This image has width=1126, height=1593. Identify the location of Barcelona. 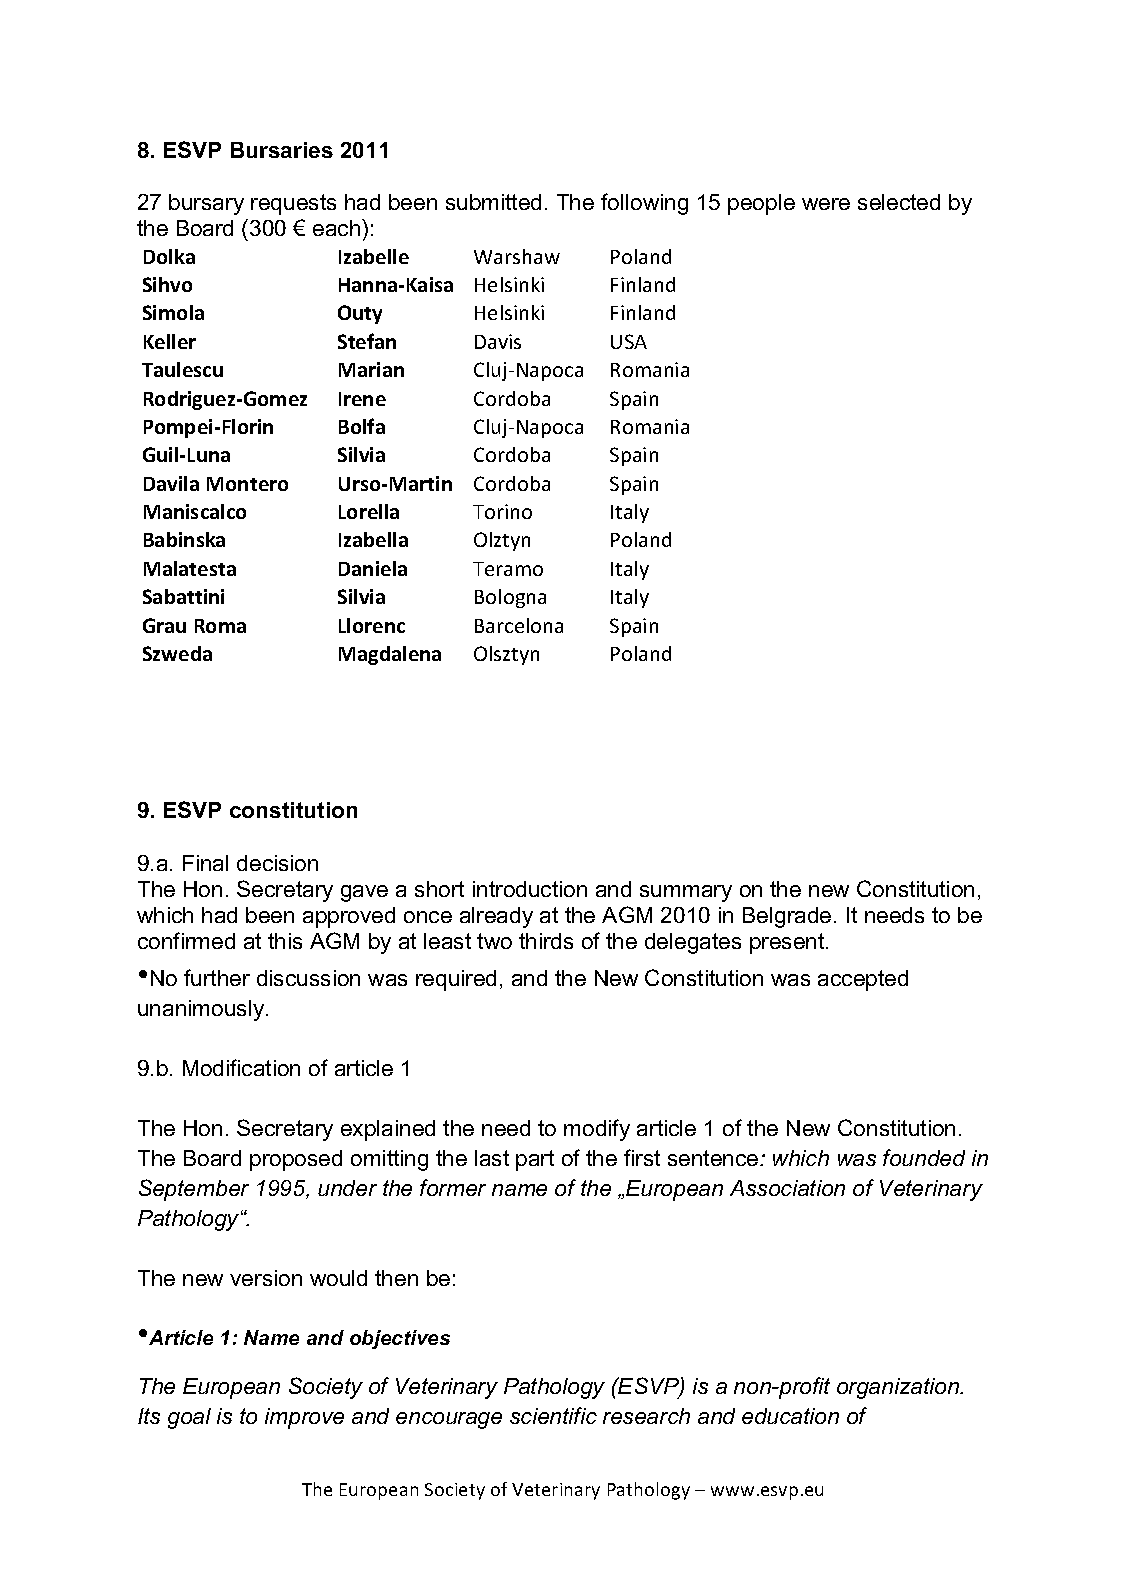
(519, 625).
